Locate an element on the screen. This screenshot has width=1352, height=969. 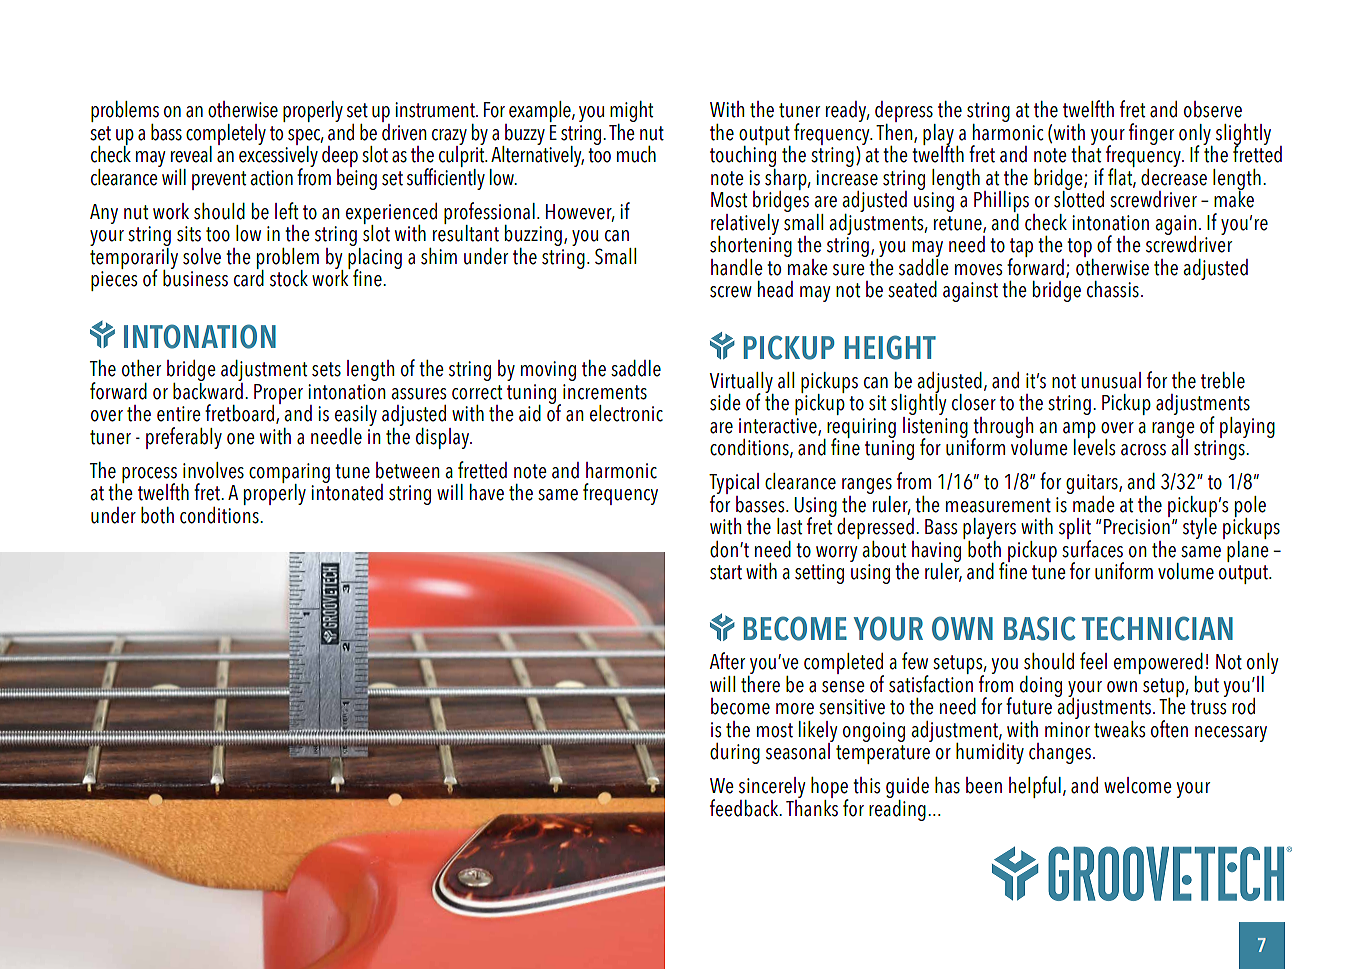
unusual is located at coordinates (1111, 380).
